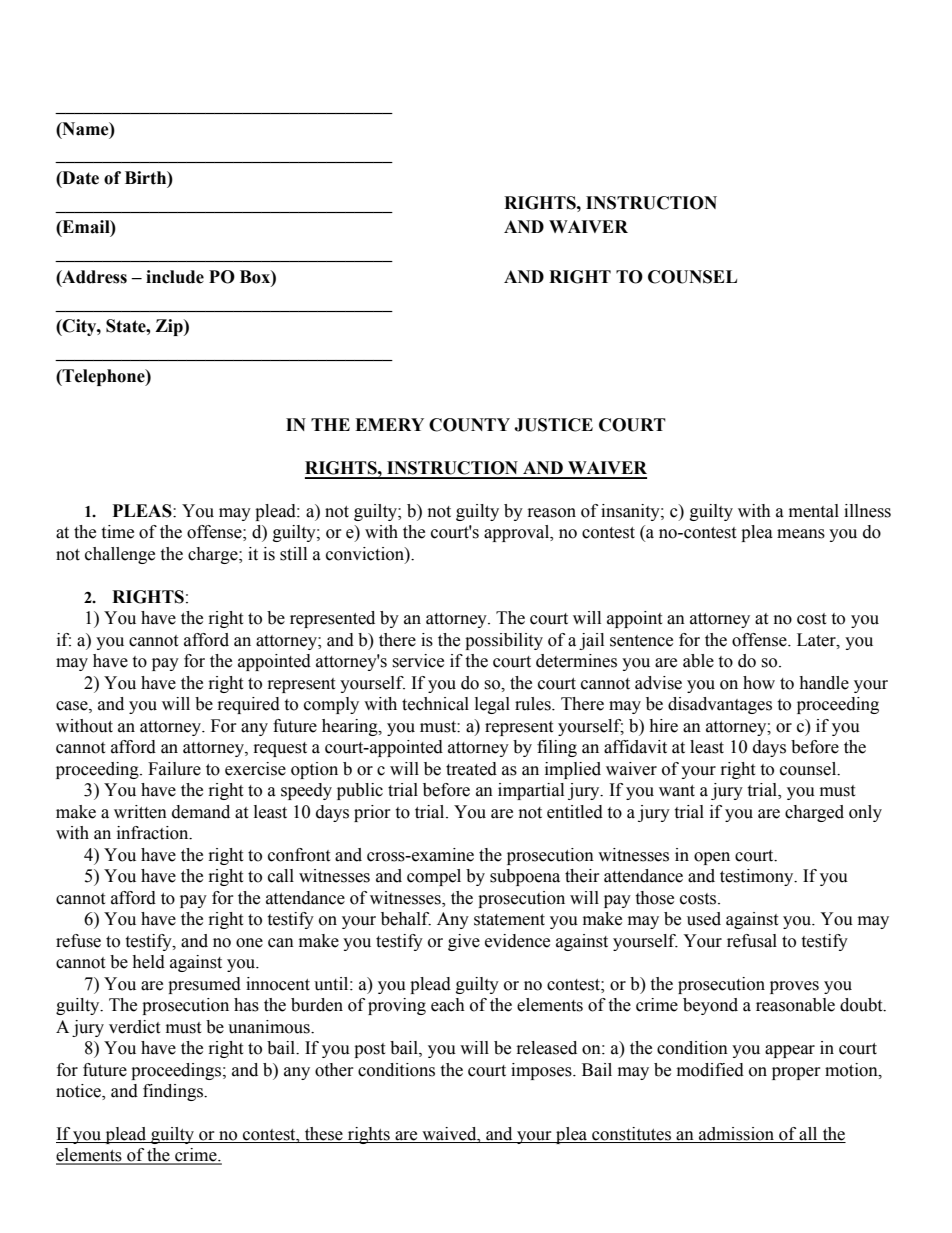 The height and width of the screenshot is (1233, 952). I want to click on imposes, so click(542, 1071).
